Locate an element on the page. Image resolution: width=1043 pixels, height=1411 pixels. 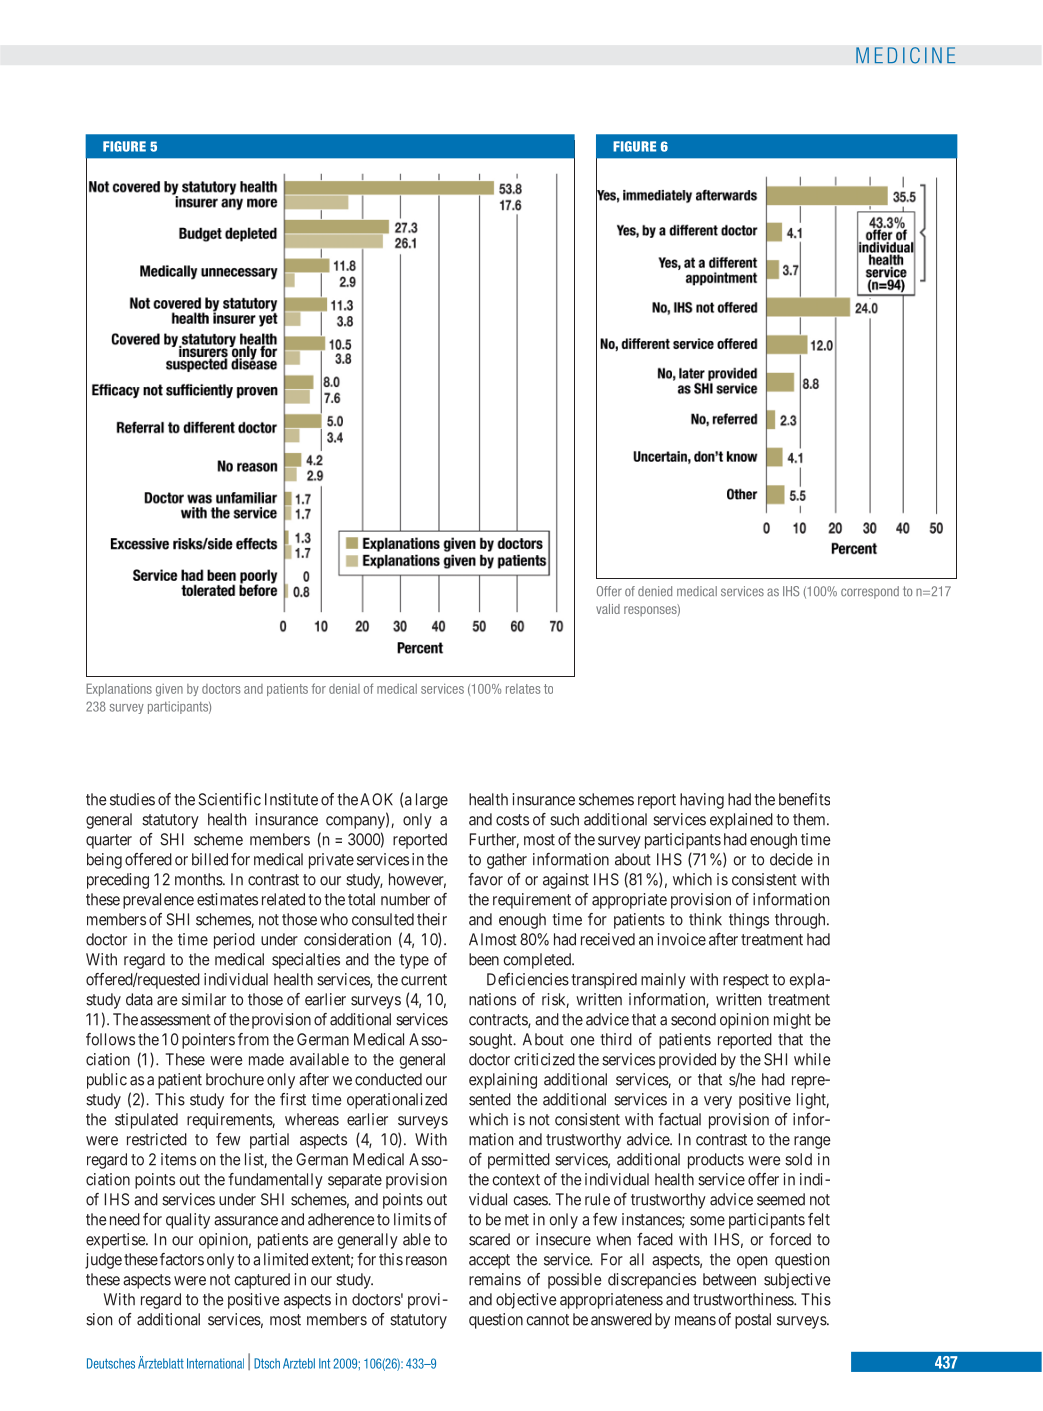
benefits is located at coordinates (804, 799).
